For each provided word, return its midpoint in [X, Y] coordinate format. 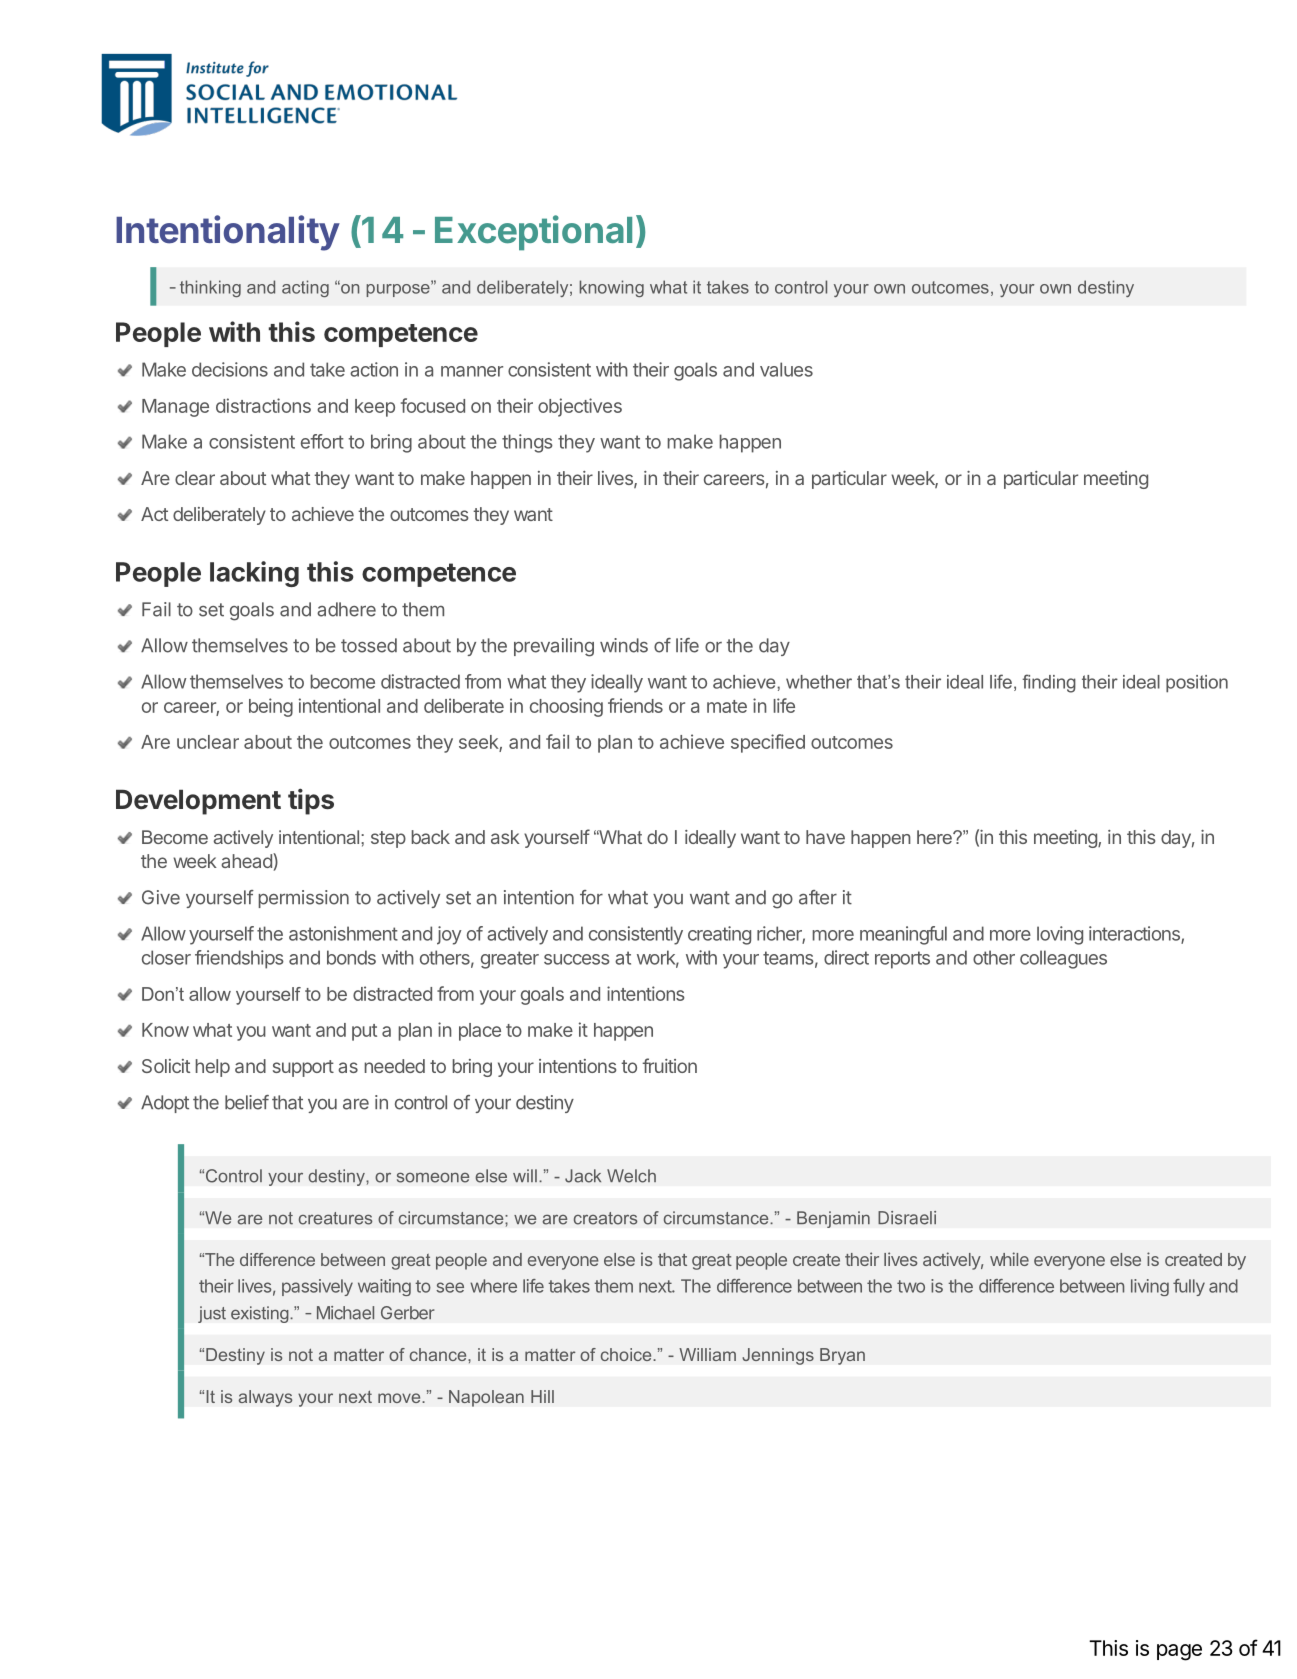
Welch [631, 1176]
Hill [542, 1396]
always [265, 1398]
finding [1049, 683]
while [1009, 1259]
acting [305, 288]
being [271, 707]
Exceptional [533, 233]
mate [727, 706]
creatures [335, 1218]
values [786, 369]
